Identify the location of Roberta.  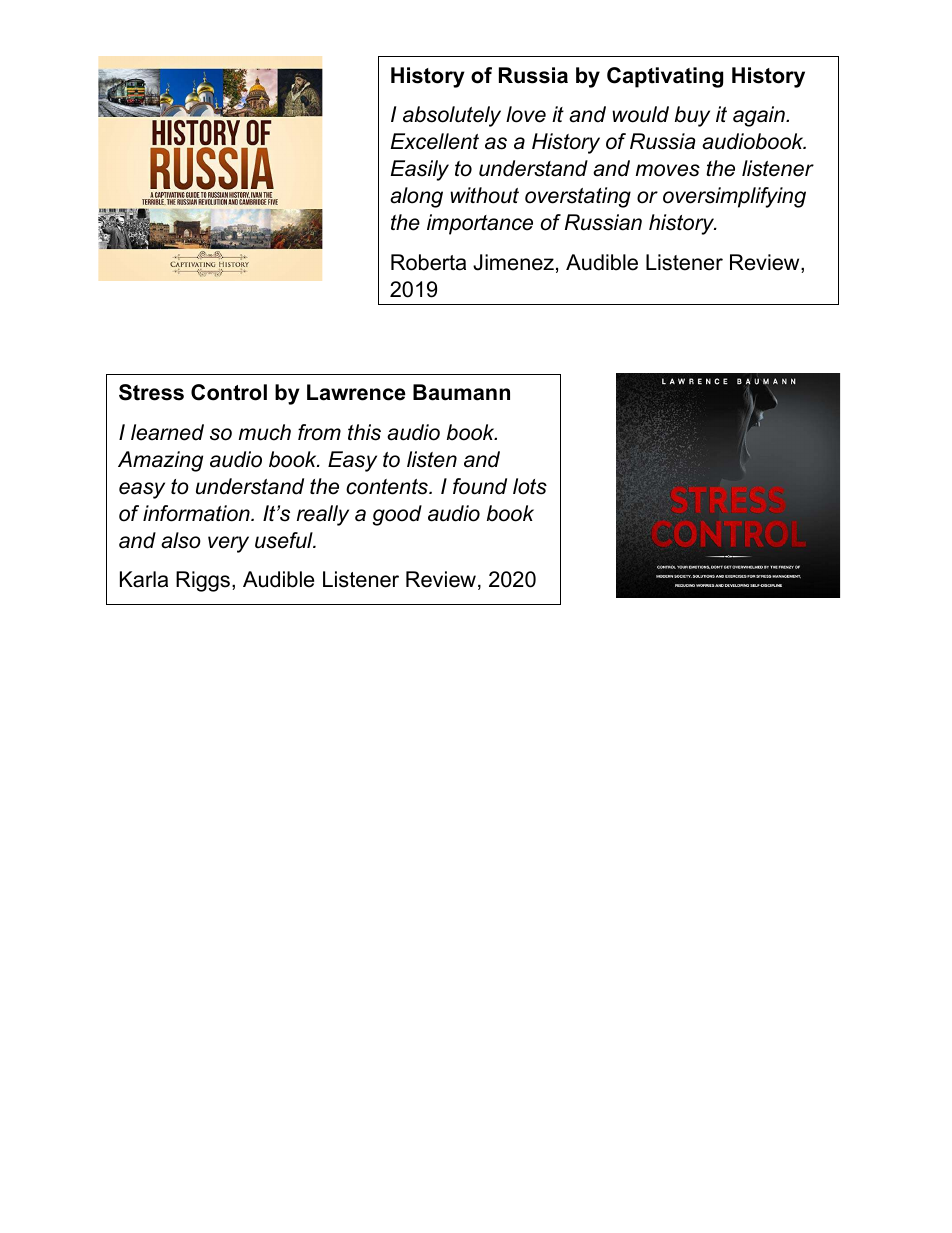
(428, 262).
